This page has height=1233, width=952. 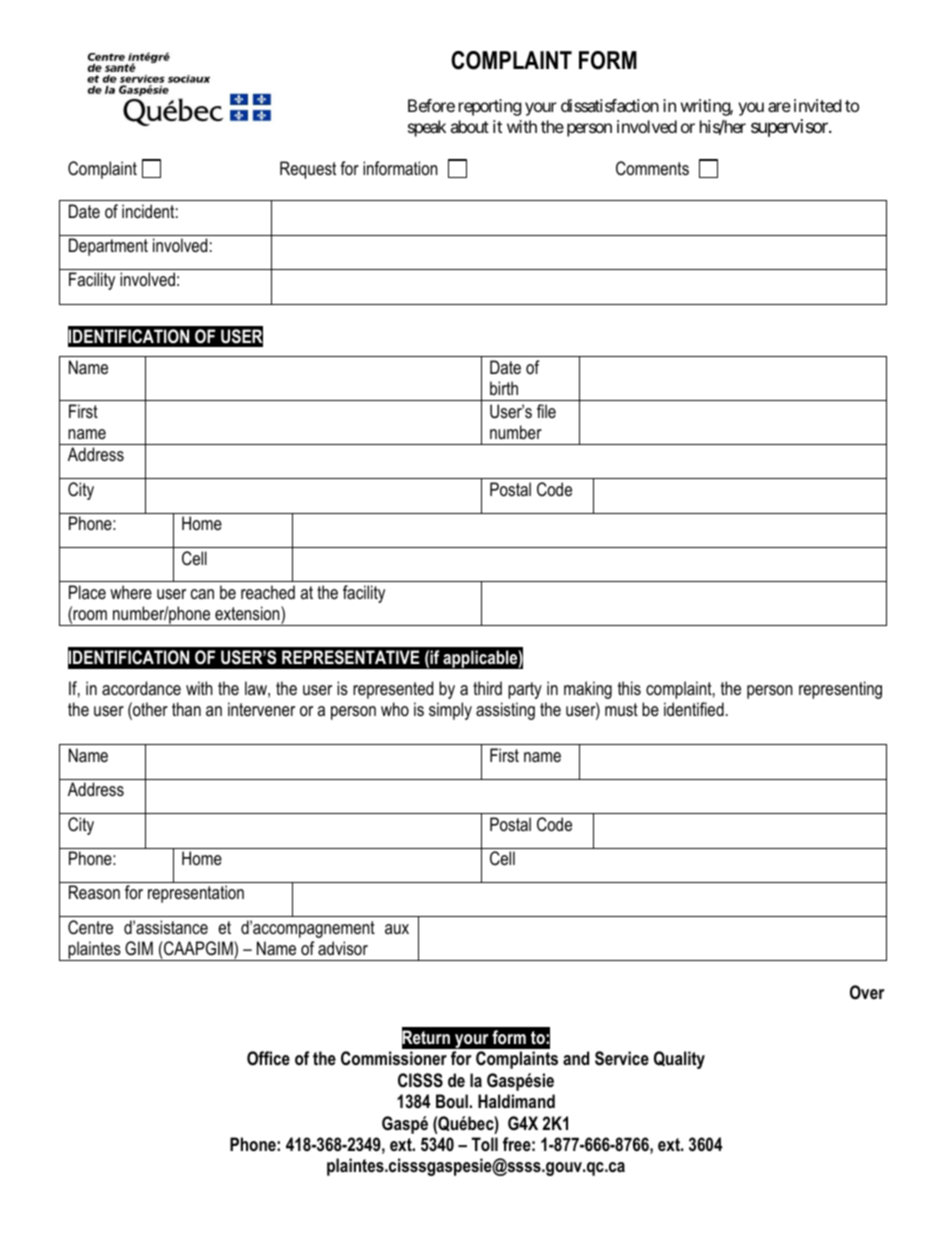 I want to click on Department, so click(x=108, y=247).
